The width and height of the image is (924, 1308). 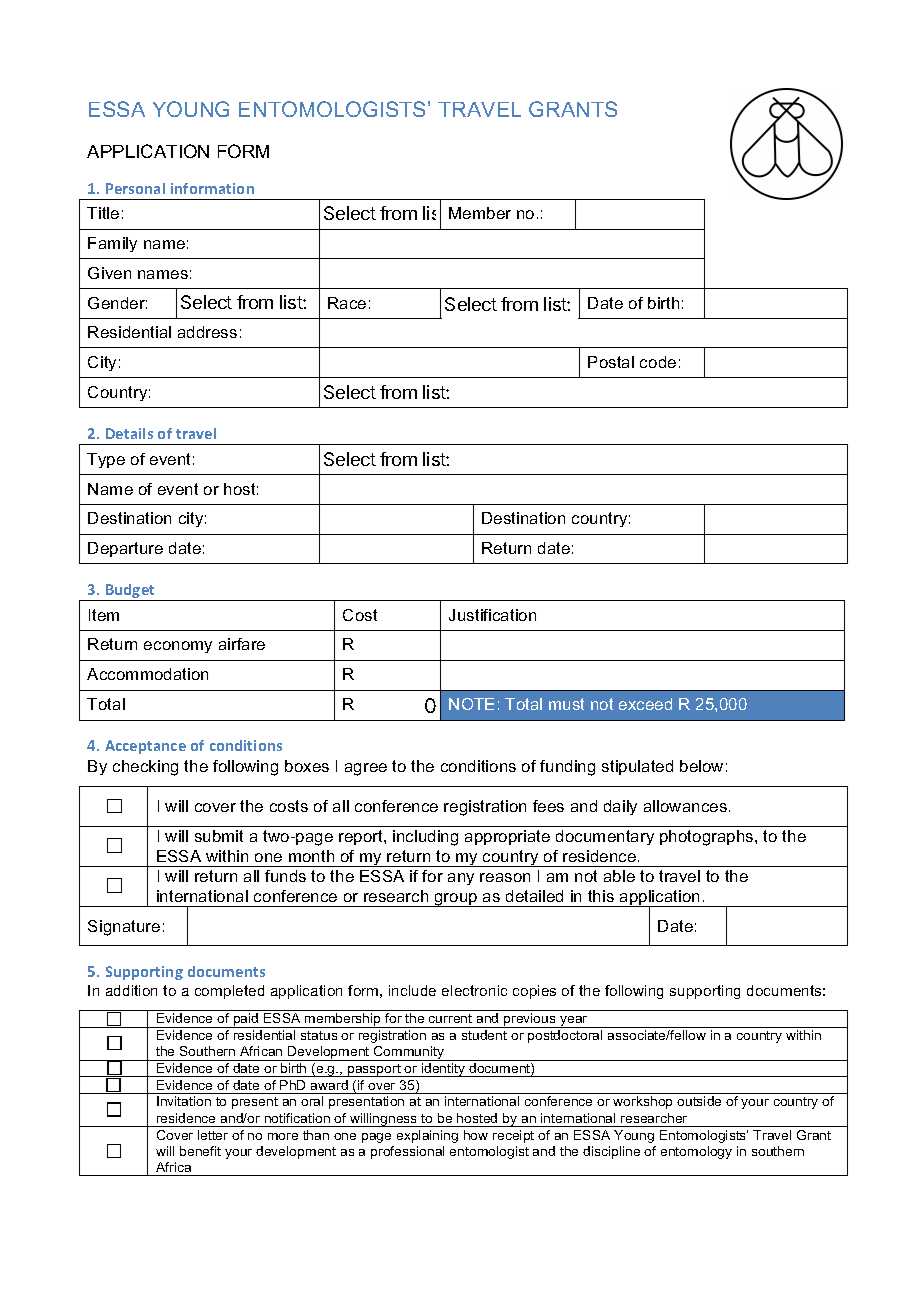 I want to click on daily, so click(x=620, y=807).
